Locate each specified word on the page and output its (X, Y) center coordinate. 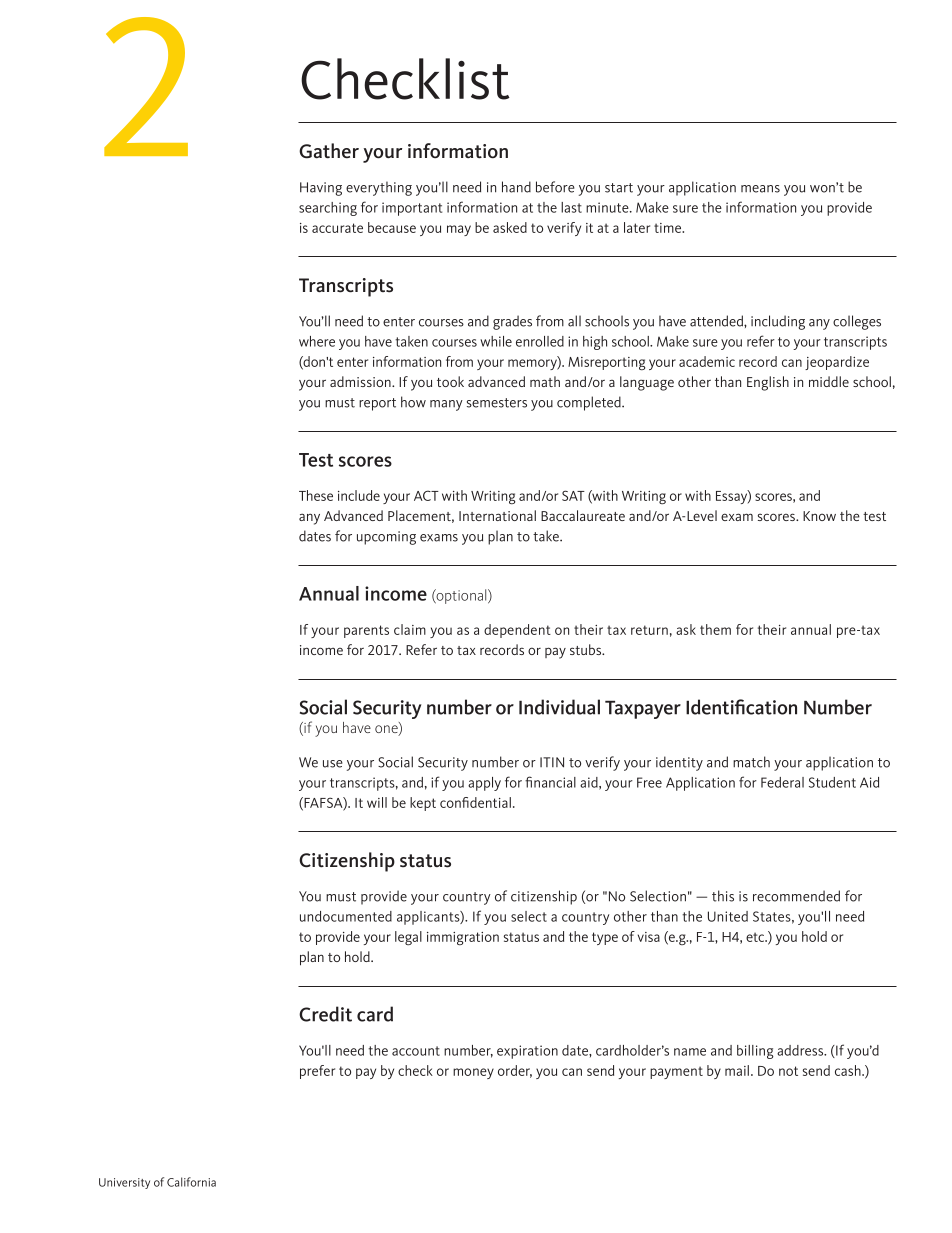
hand (516, 187)
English (768, 383)
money (473, 1073)
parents (366, 631)
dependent (517, 631)
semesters (497, 403)
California (191, 1182)
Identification (741, 707)
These (316, 495)
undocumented (346, 916)
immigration (463, 938)
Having (321, 189)
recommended (796, 896)
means (760, 189)
